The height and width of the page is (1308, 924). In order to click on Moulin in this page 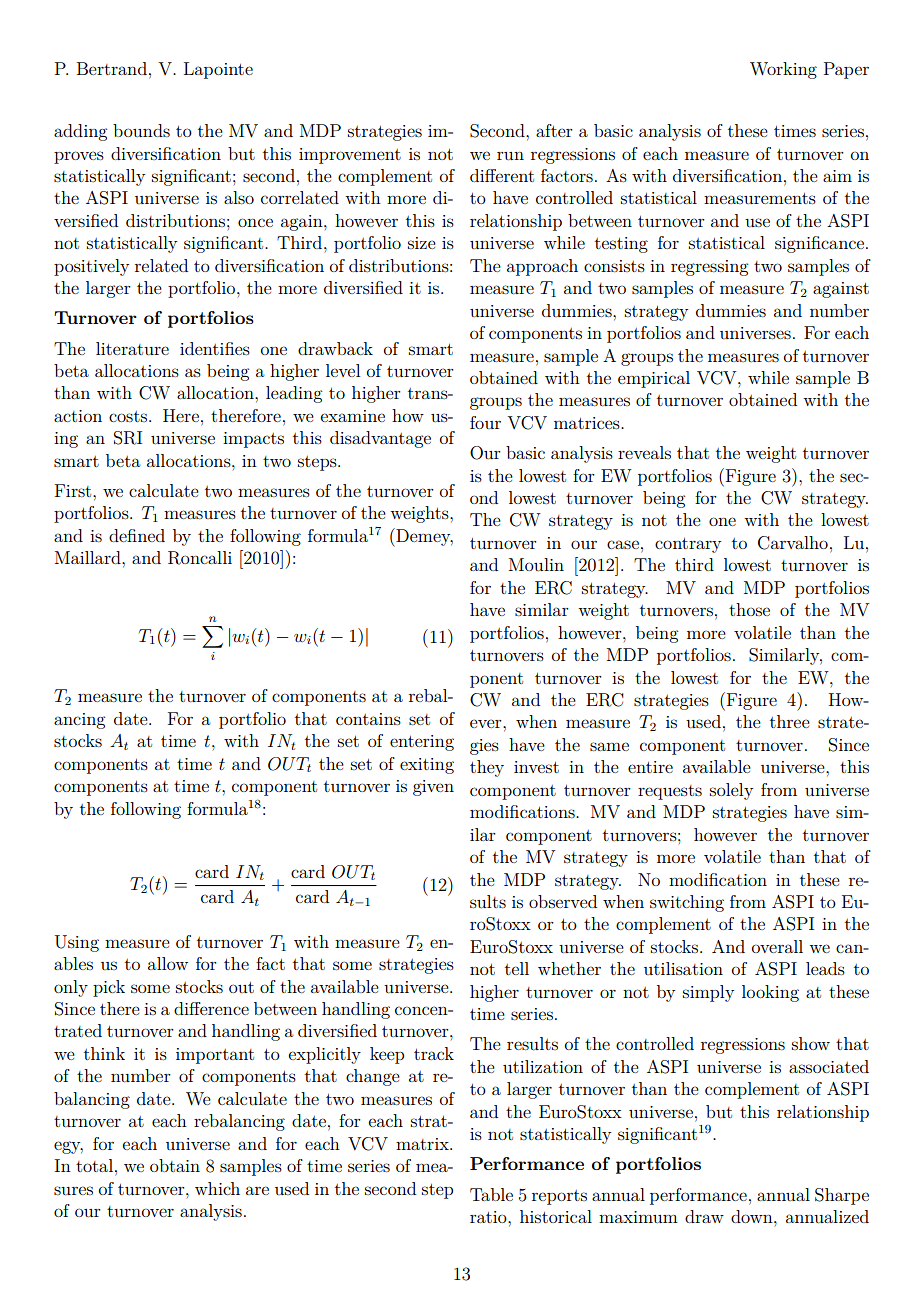, I will do `click(536, 564)`.
